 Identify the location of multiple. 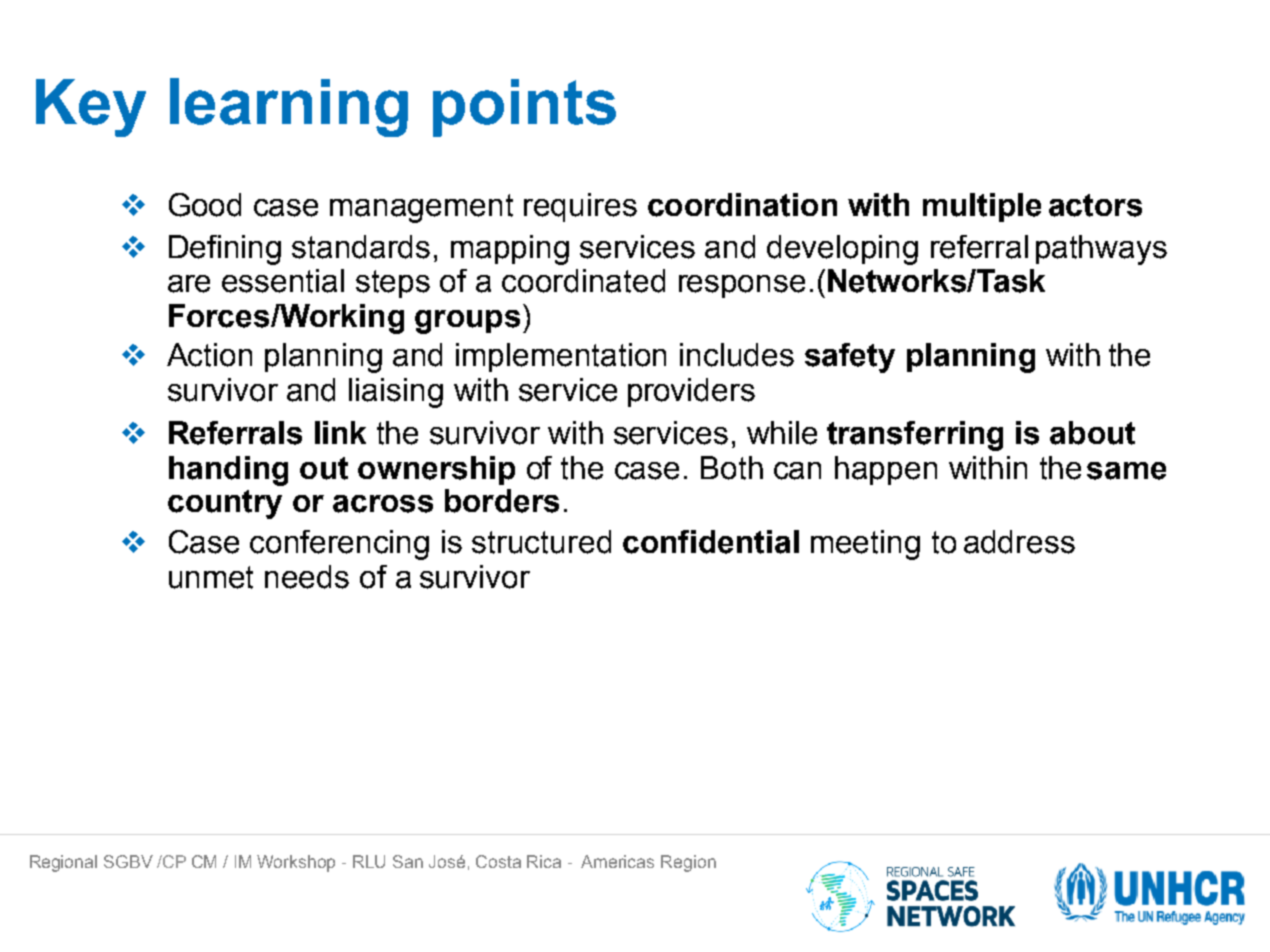
(982, 207).
